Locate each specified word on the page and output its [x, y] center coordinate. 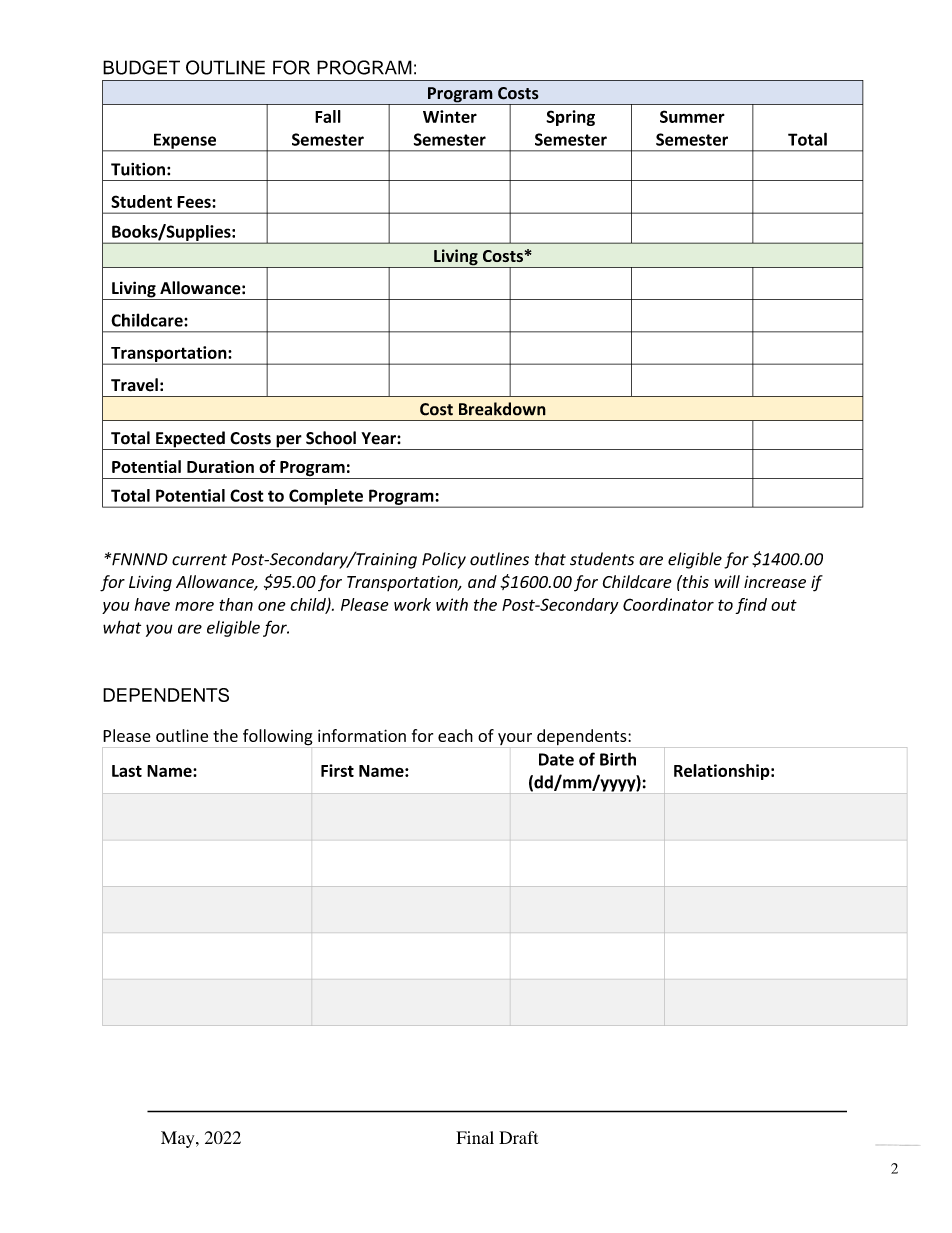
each [455, 735]
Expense [185, 142]
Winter [450, 116]
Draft [519, 1137]
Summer [692, 116]
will [727, 581]
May [179, 1139]
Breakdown [502, 409]
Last [127, 771]
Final [475, 1137]
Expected [190, 440]
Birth [618, 759]
